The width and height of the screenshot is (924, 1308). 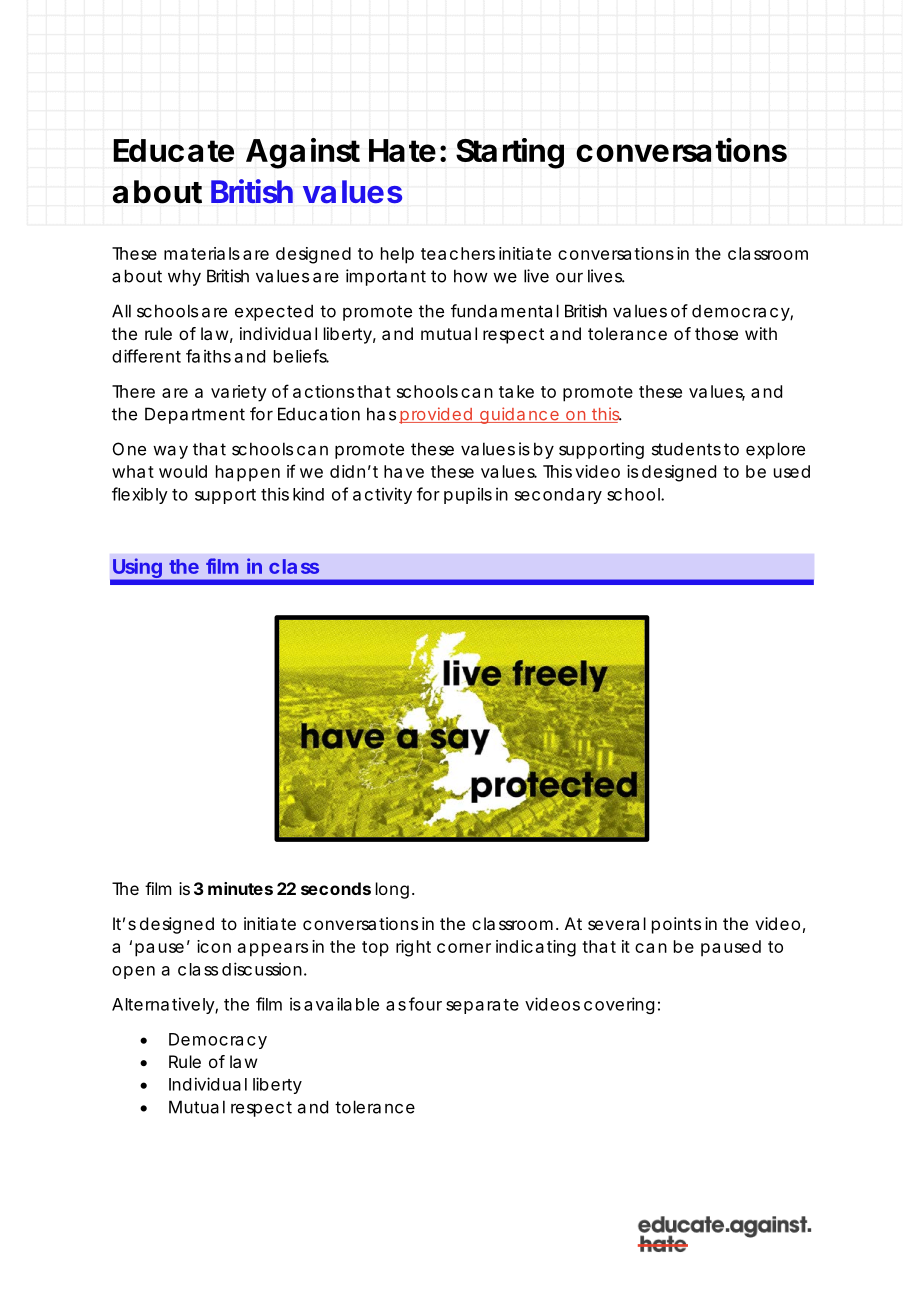 What do you see at coordinates (505, 311) in the screenshot?
I see `fundamental` at bounding box center [505, 311].
